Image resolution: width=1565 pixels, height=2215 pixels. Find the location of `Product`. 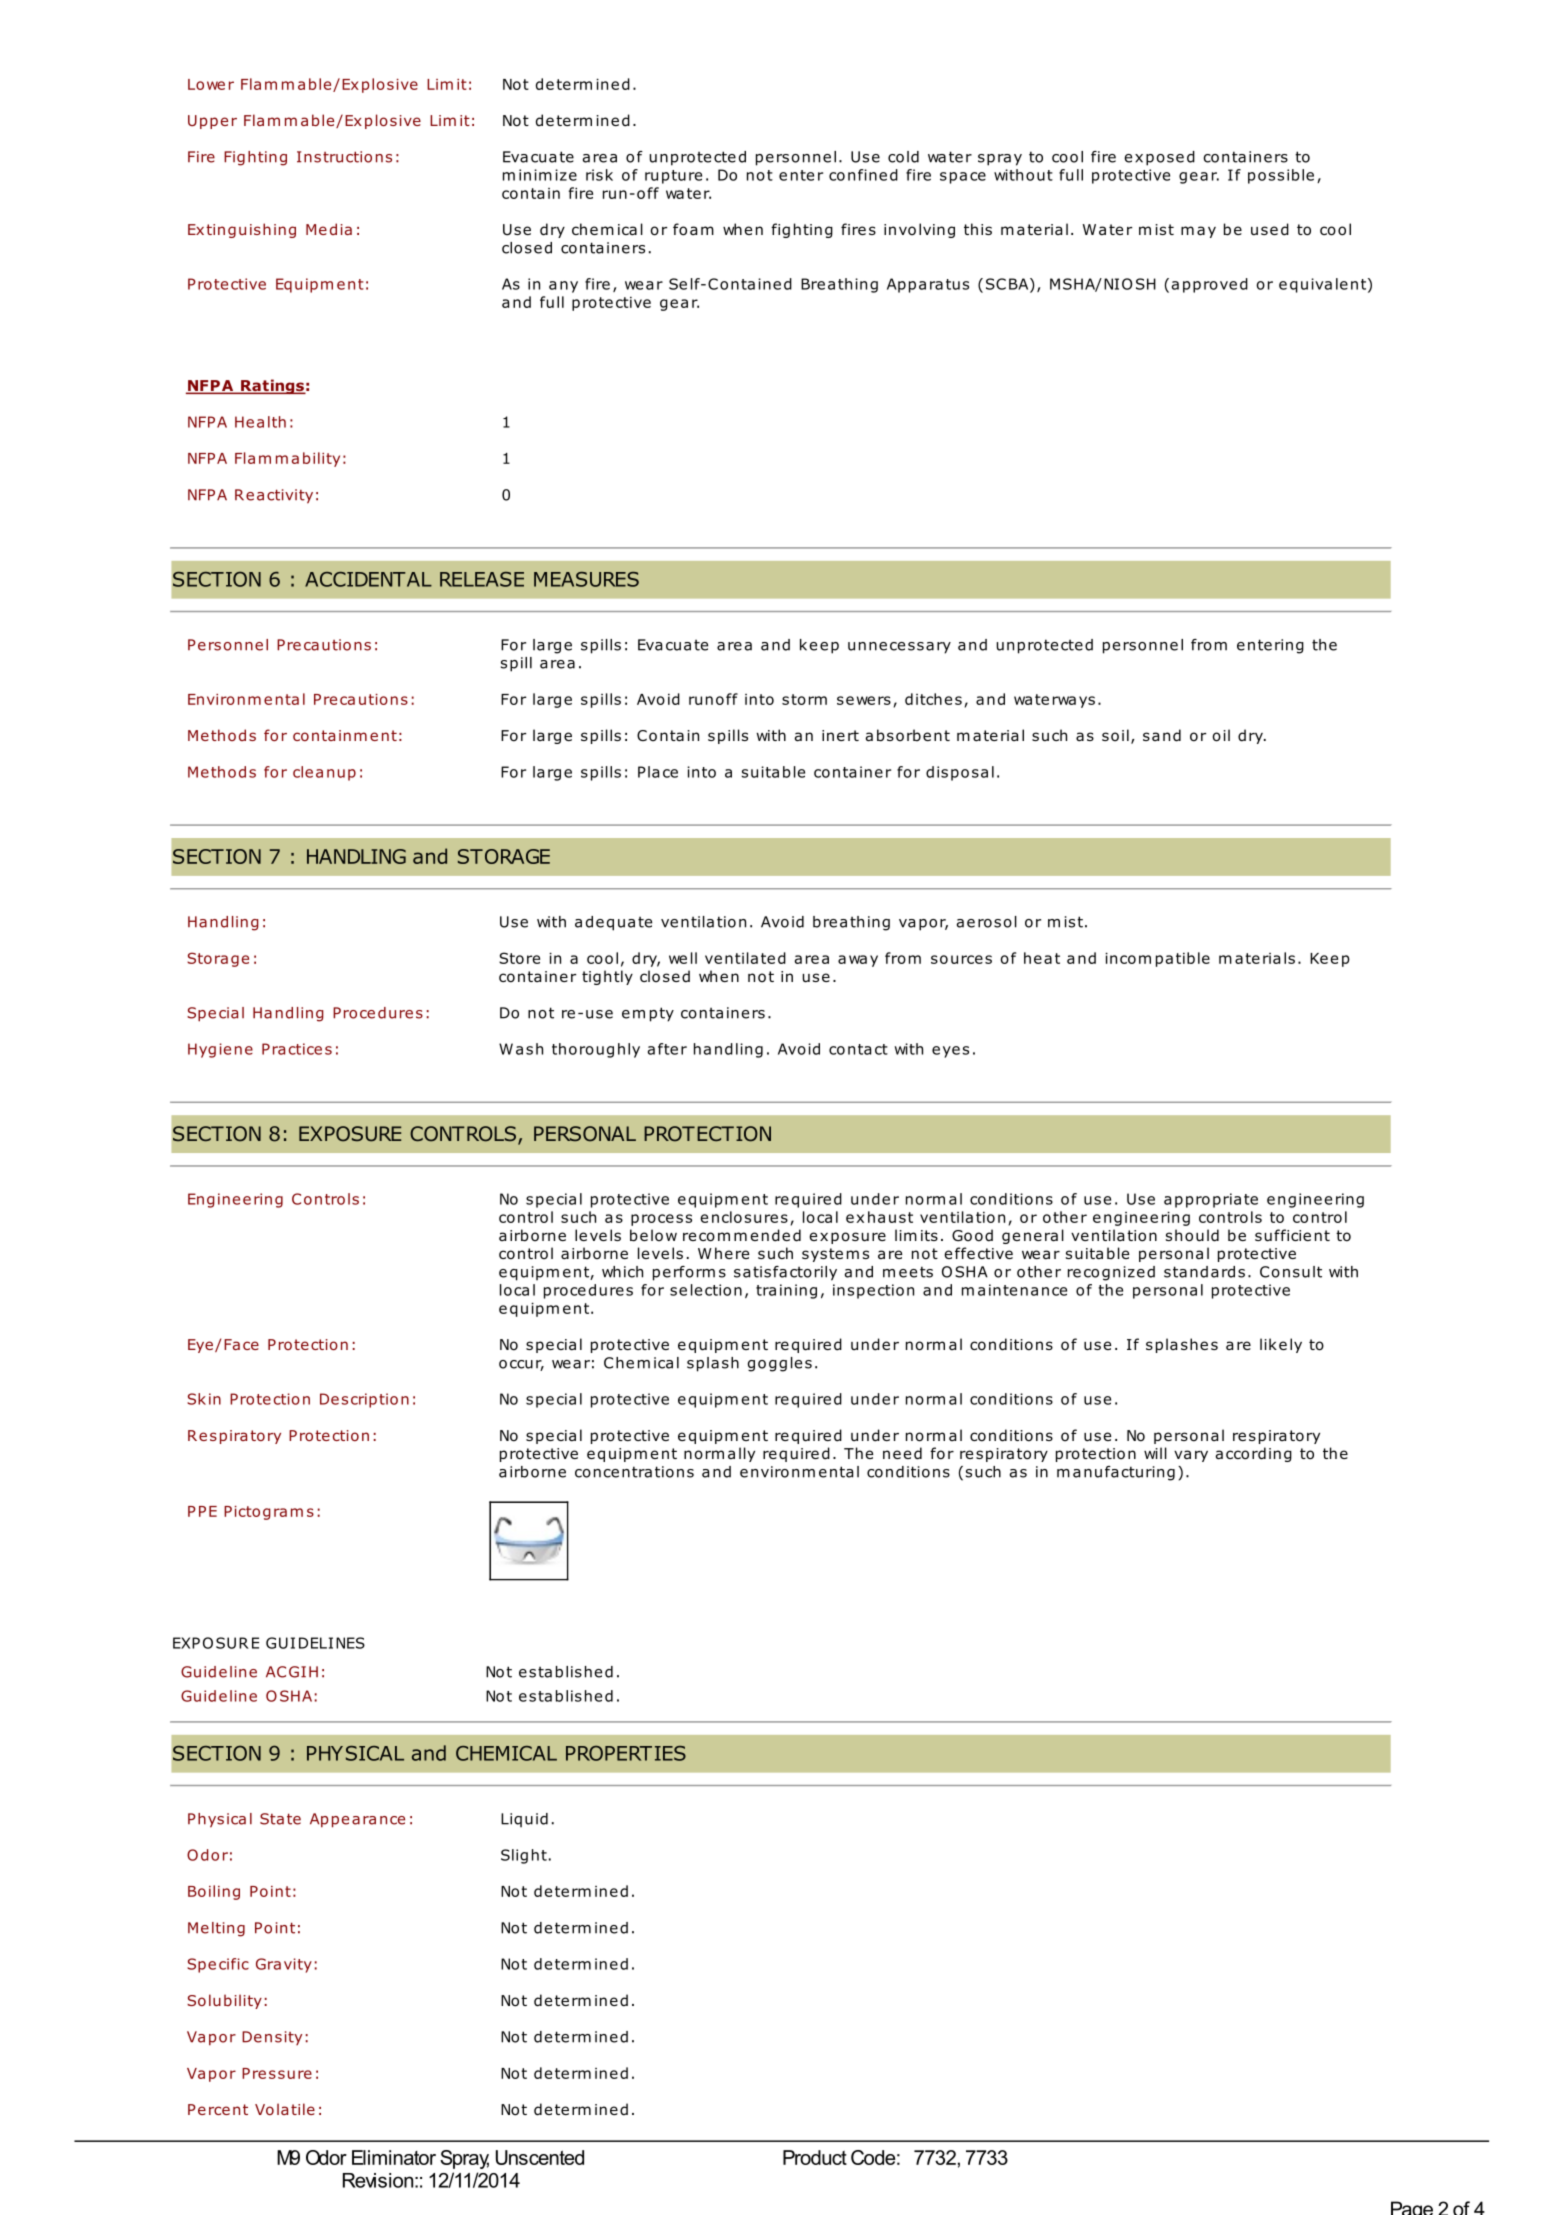

Product is located at coordinates (815, 2157).
